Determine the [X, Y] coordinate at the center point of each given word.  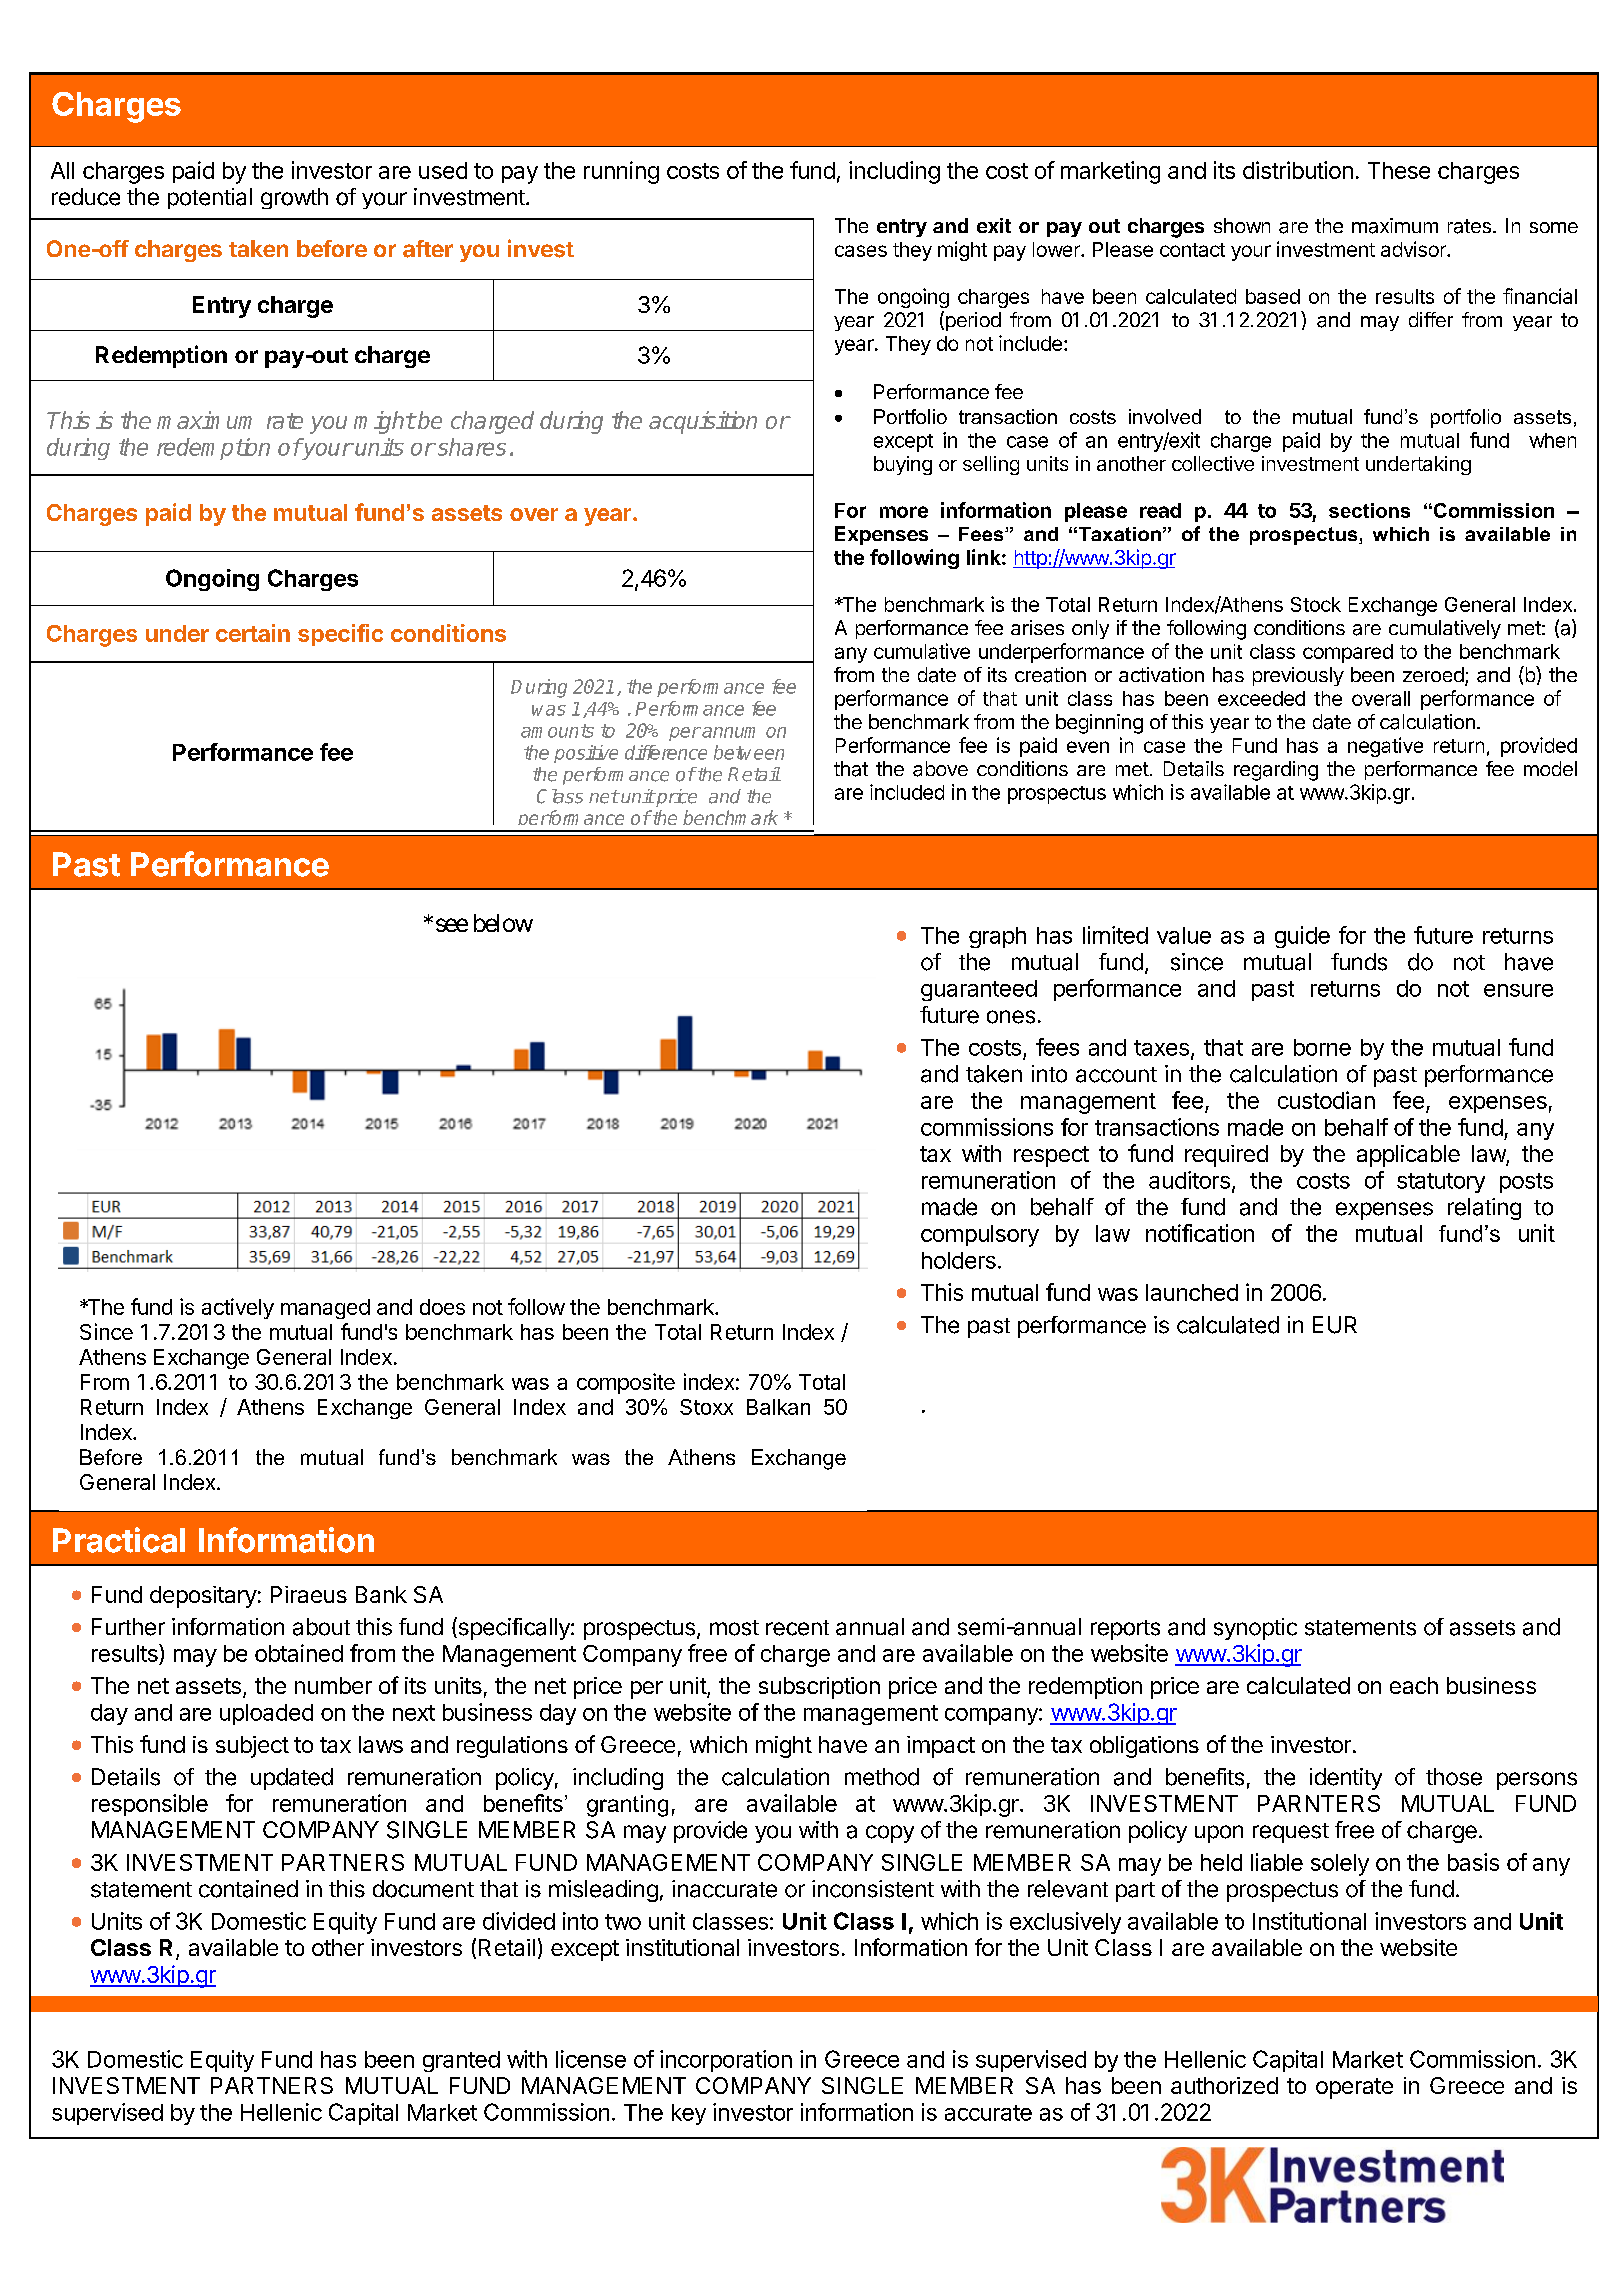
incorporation [726, 2061]
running [621, 172]
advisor [1414, 249]
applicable [1408, 1156]
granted [461, 2061]
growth [294, 198]
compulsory [980, 1236]
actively [238, 1308]
